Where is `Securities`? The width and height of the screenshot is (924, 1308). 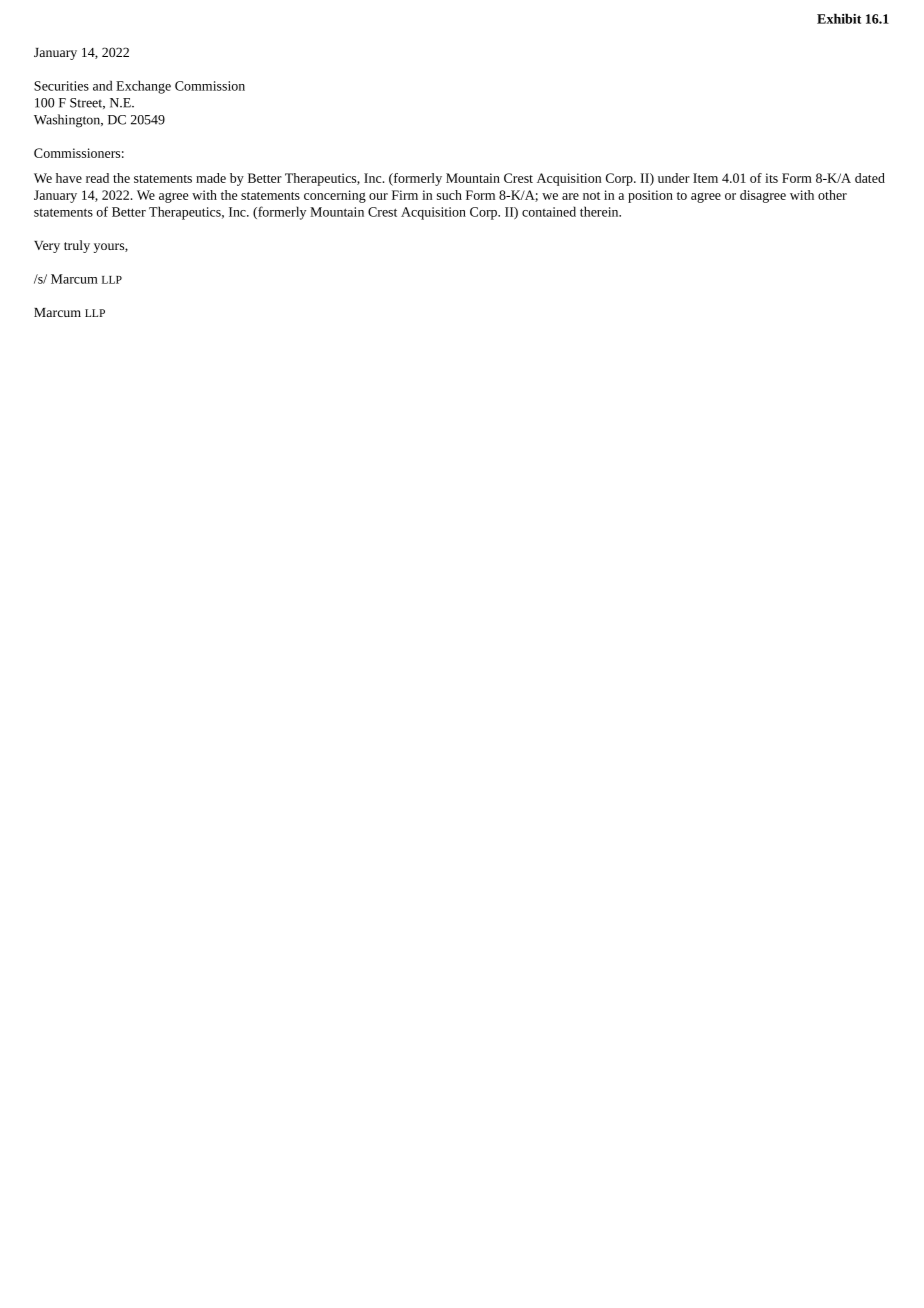 Securities is located at coordinates (61, 86).
